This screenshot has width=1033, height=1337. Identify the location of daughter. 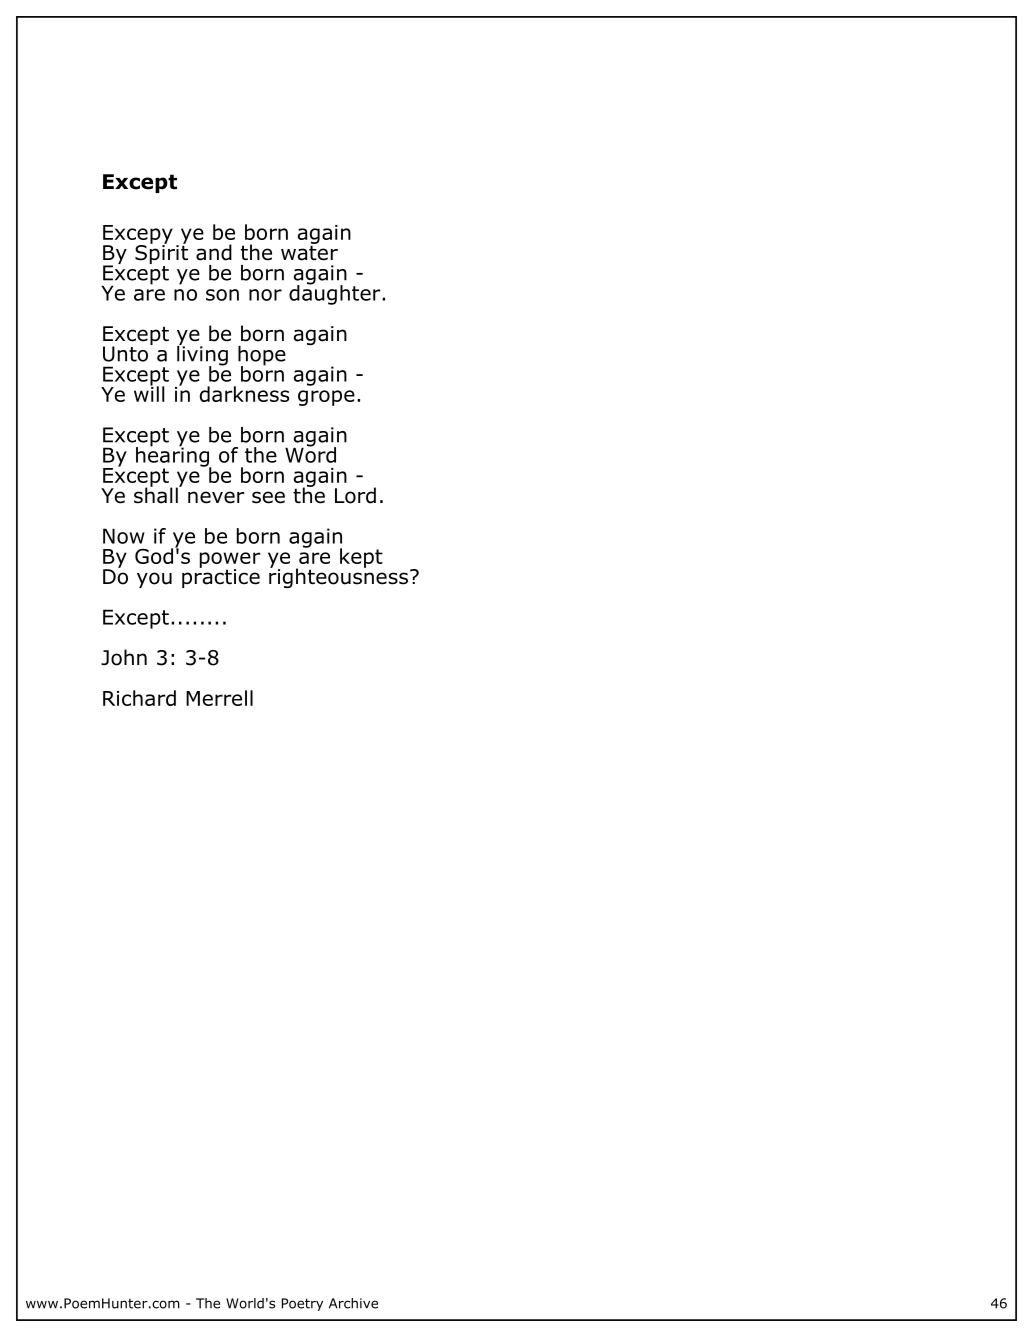
(336, 293).
